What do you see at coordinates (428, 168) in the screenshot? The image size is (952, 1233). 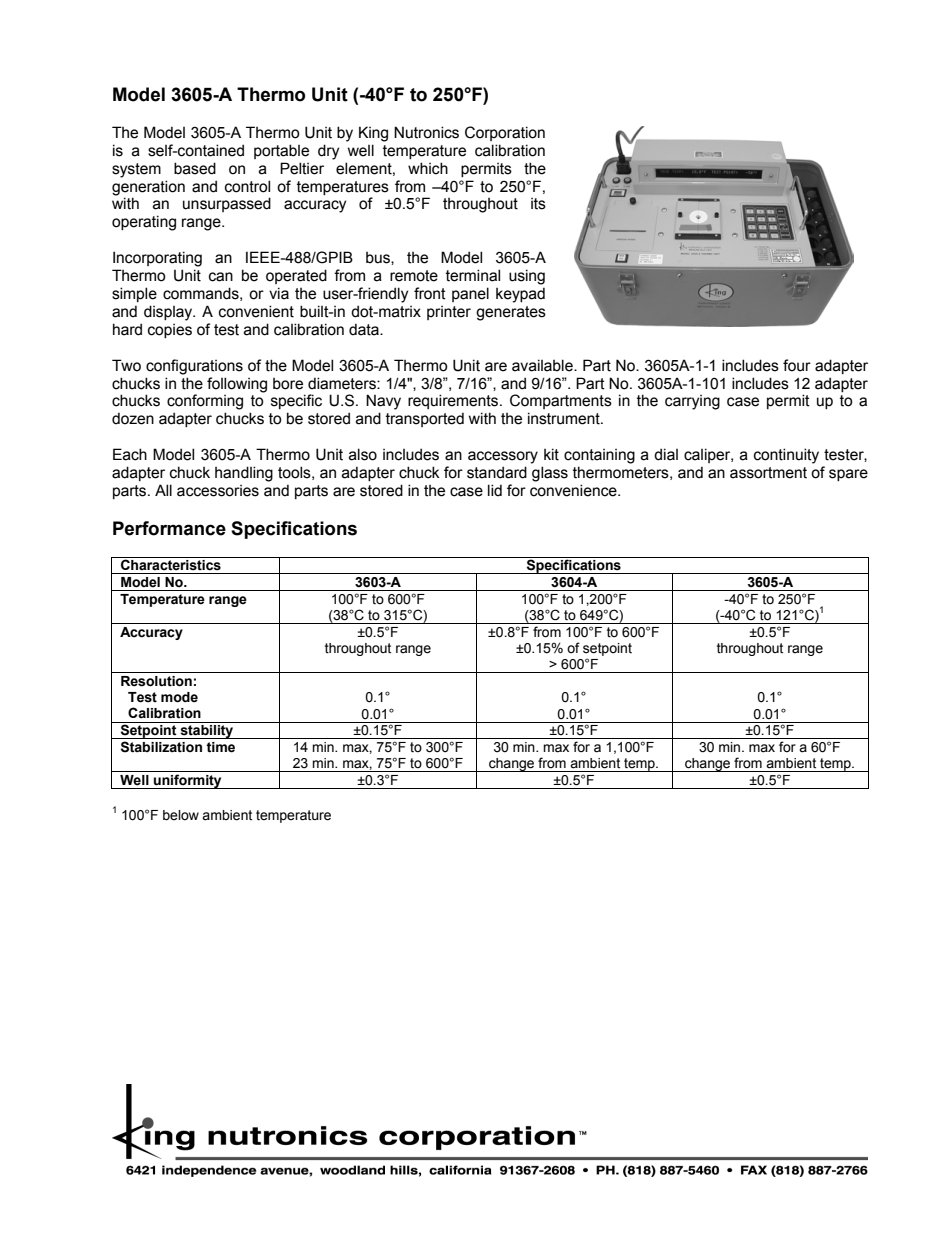 I see `which` at bounding box center [428, 168].
